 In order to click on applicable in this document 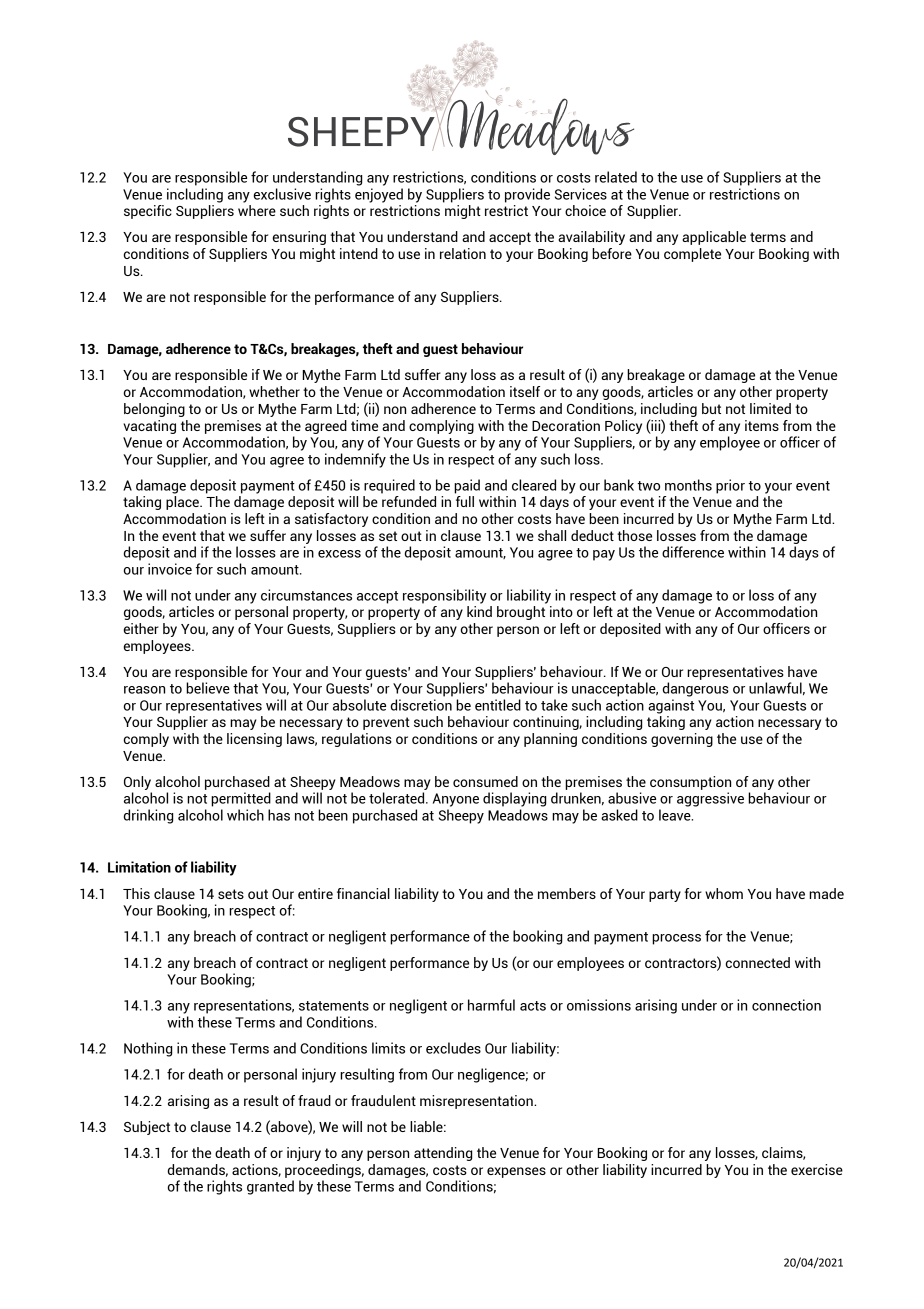, I will do `click(714, 238)`.
